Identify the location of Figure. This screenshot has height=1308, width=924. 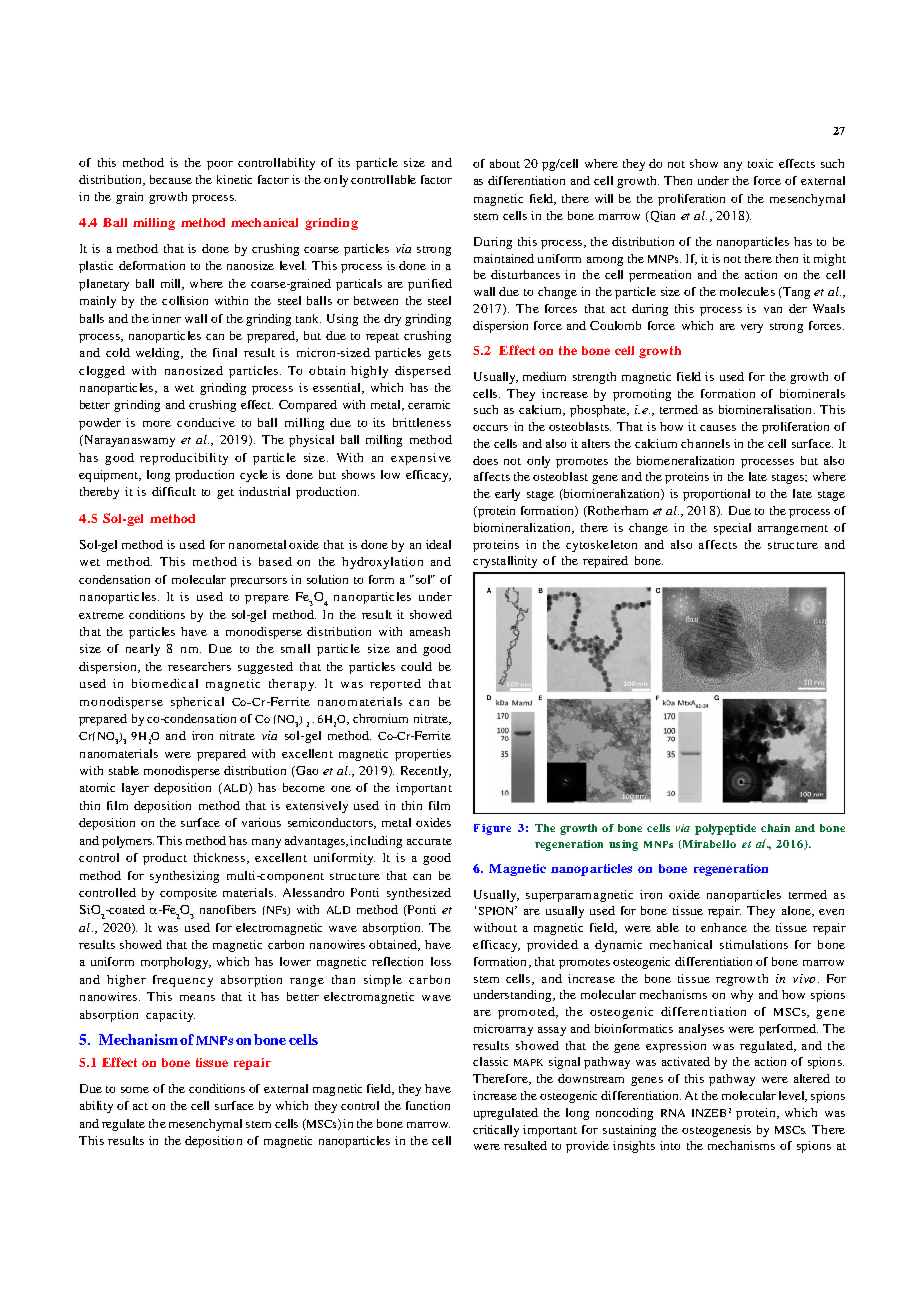
(492, 829).
